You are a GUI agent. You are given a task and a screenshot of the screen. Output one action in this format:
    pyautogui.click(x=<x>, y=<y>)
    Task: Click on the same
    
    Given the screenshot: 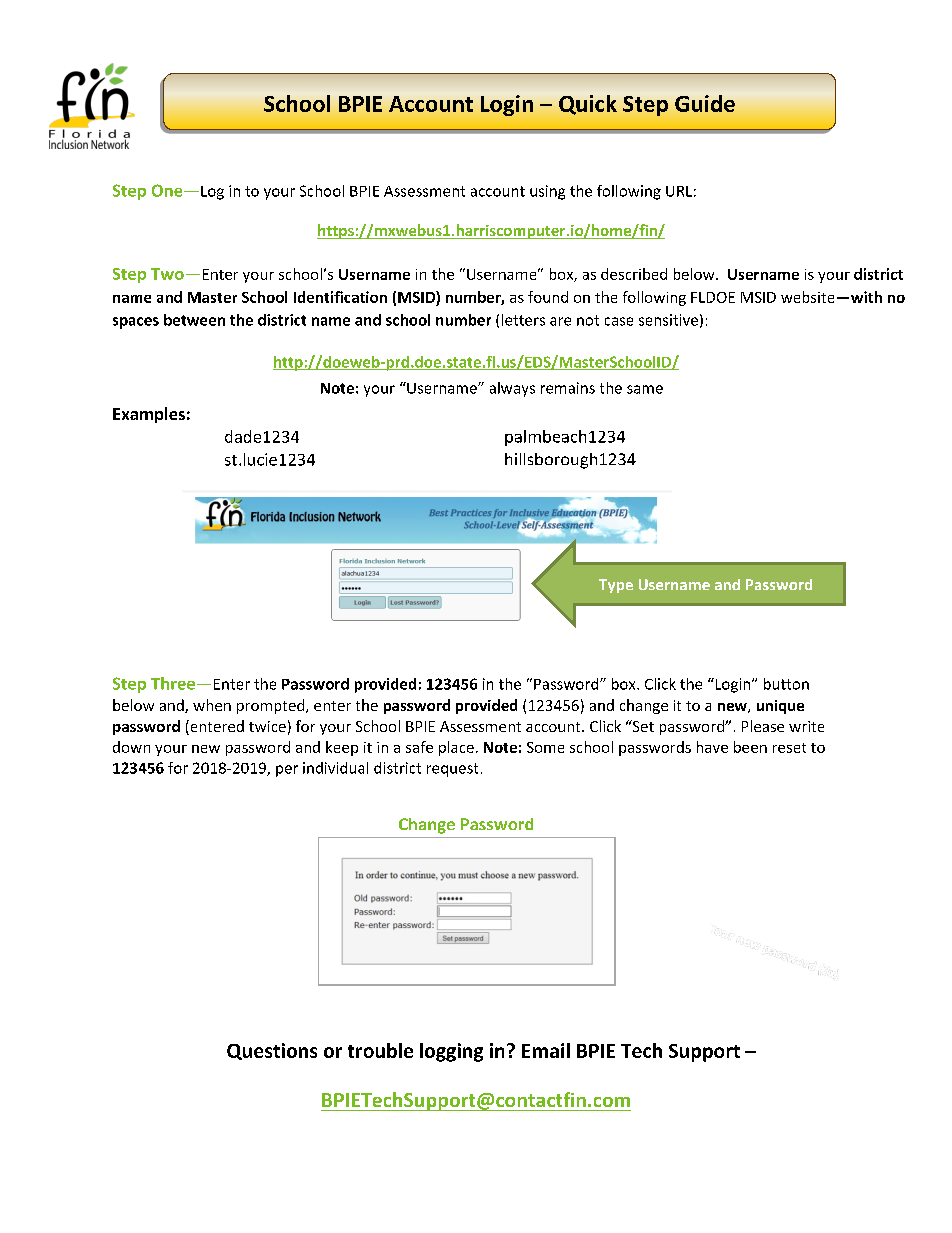 What is the action you would take?
    pyautogui.click(x=645, y=389)
